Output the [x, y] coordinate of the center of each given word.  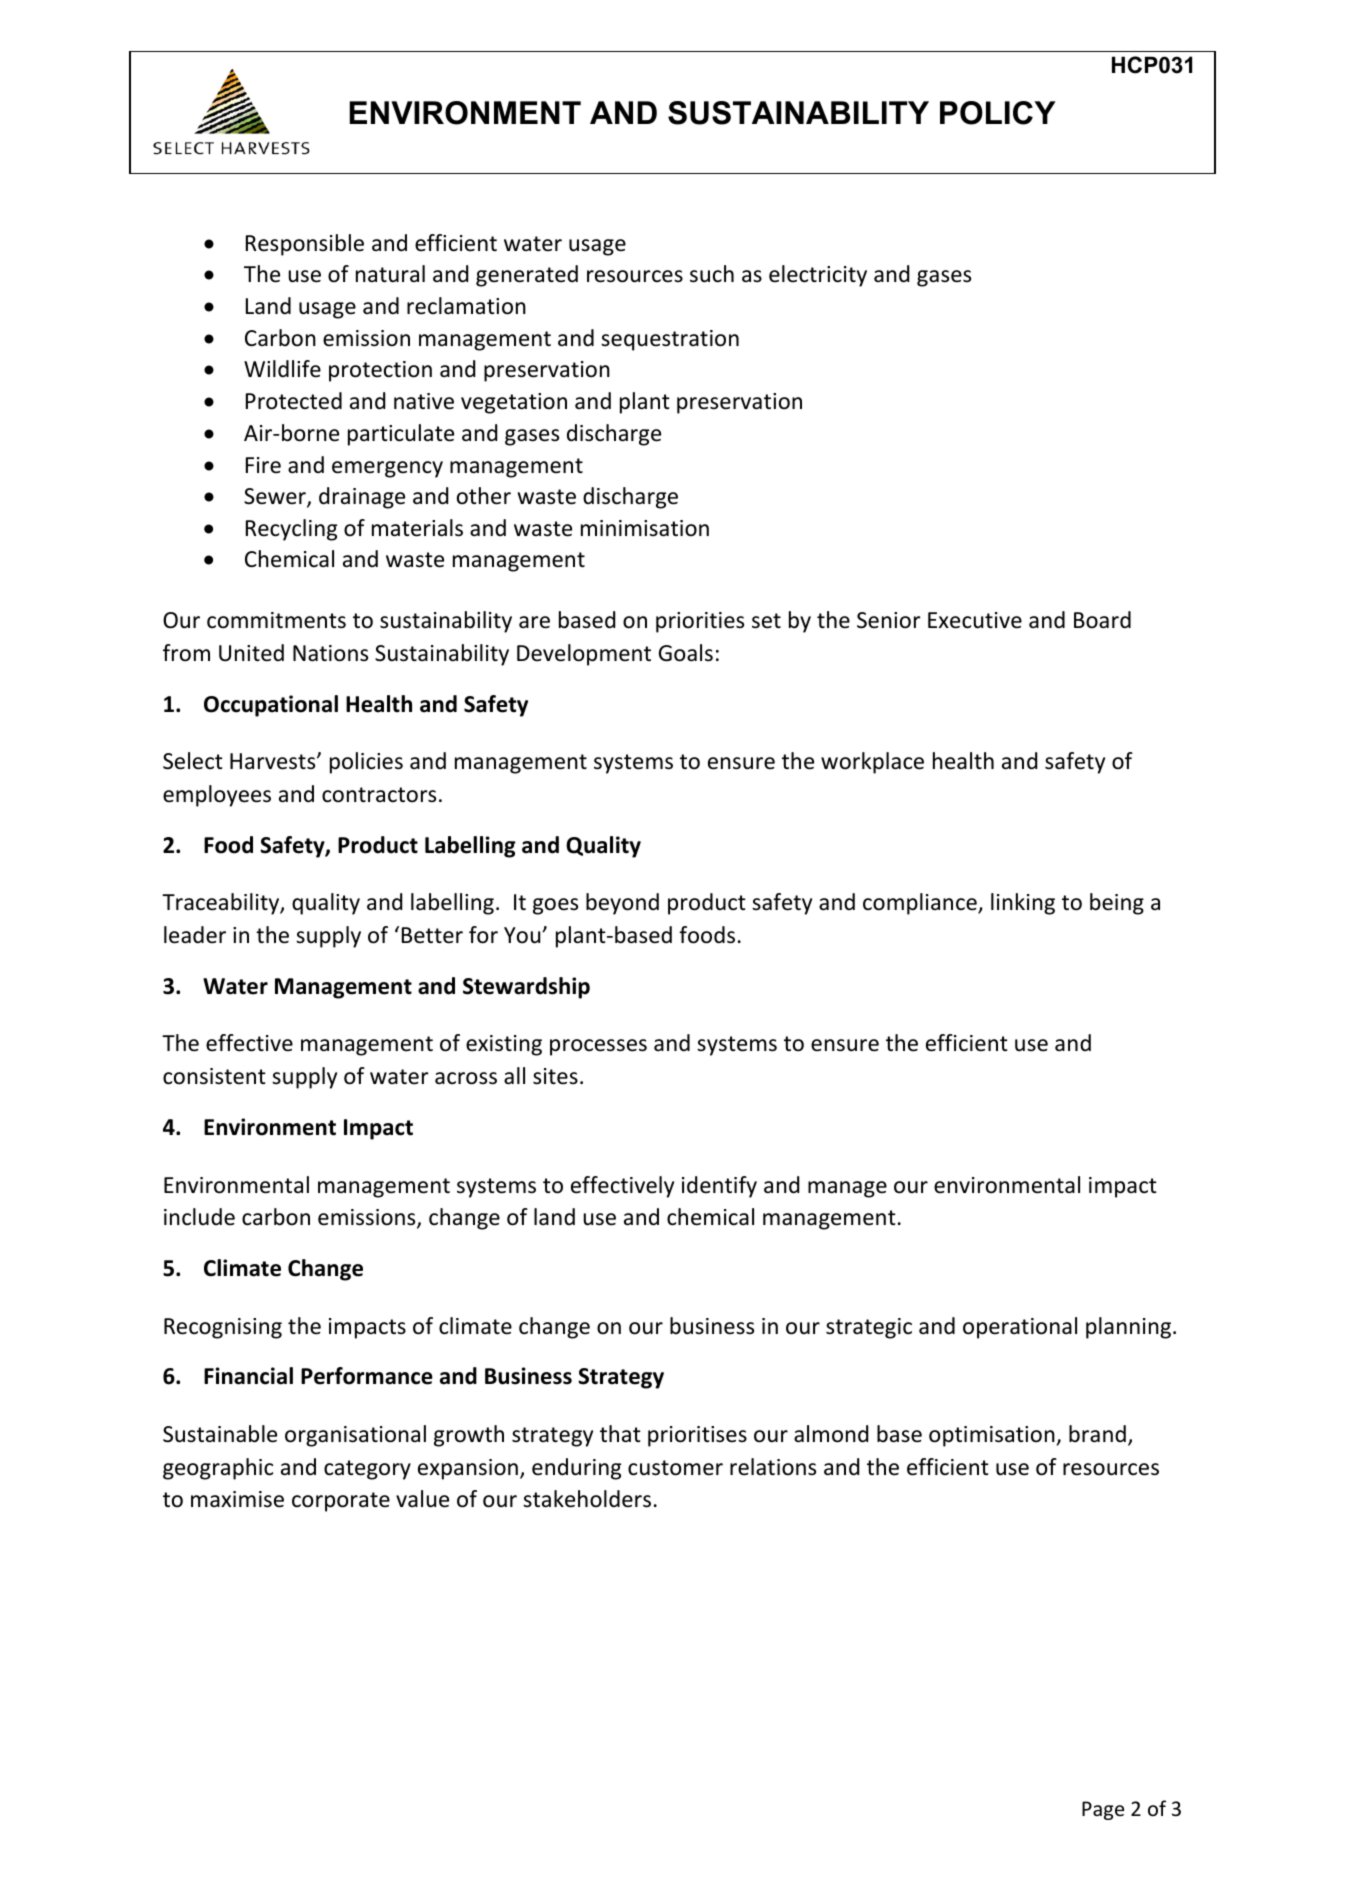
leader [195, 935]
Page [1103, 1810]
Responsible [305, 245]
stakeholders [587, 1499]
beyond [622, 904]
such [712, 274]
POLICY [998, 113]
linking [1023, 904]
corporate [341, 1502]
